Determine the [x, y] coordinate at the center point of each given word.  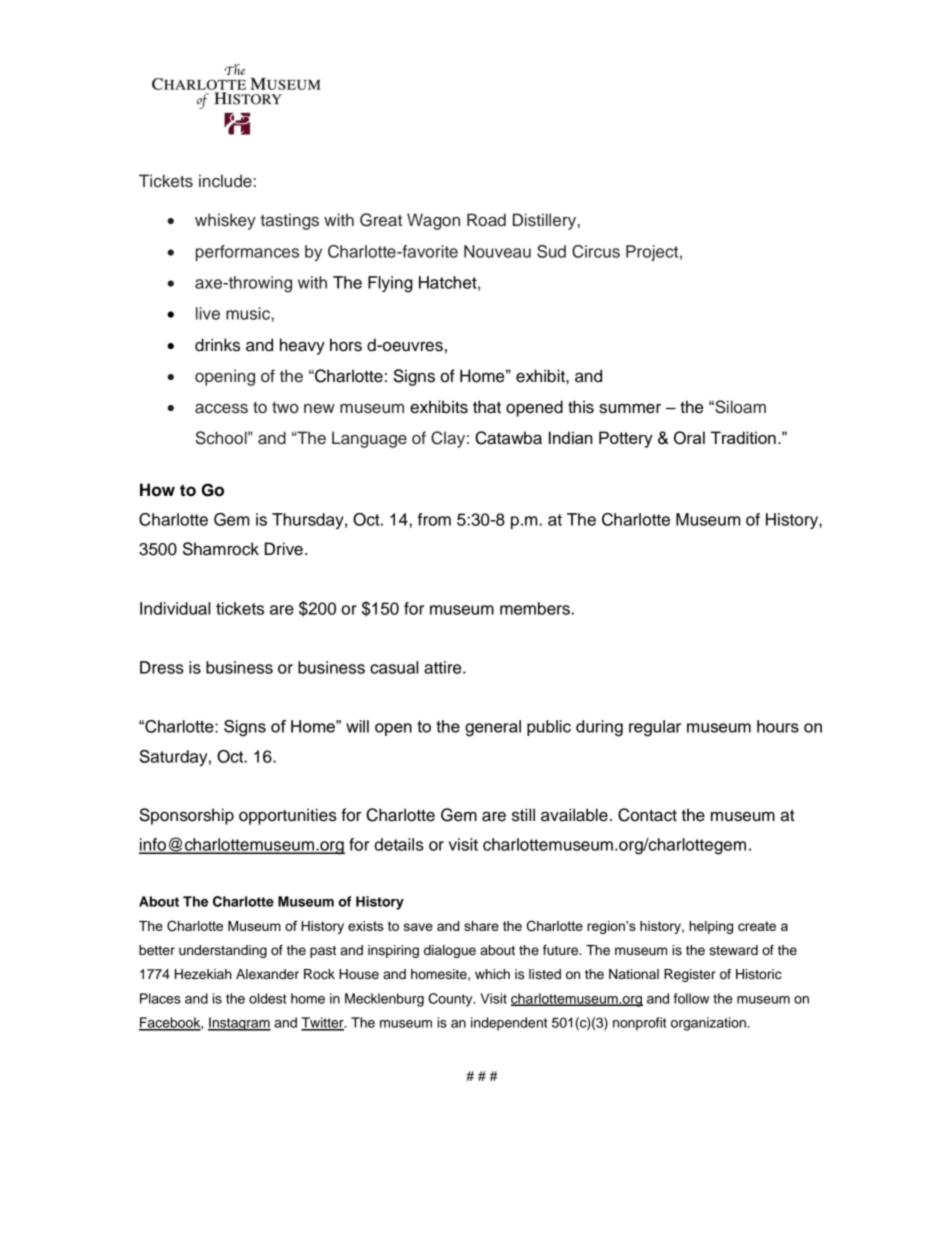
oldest [267, 998]
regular [655, 728]
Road [486, 220]
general [493, 728]
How [157, 490]
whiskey [225, 221]
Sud [551, 251]
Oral [689, 438]
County [451, 1000]
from [434, 519]
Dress [162, 667]
